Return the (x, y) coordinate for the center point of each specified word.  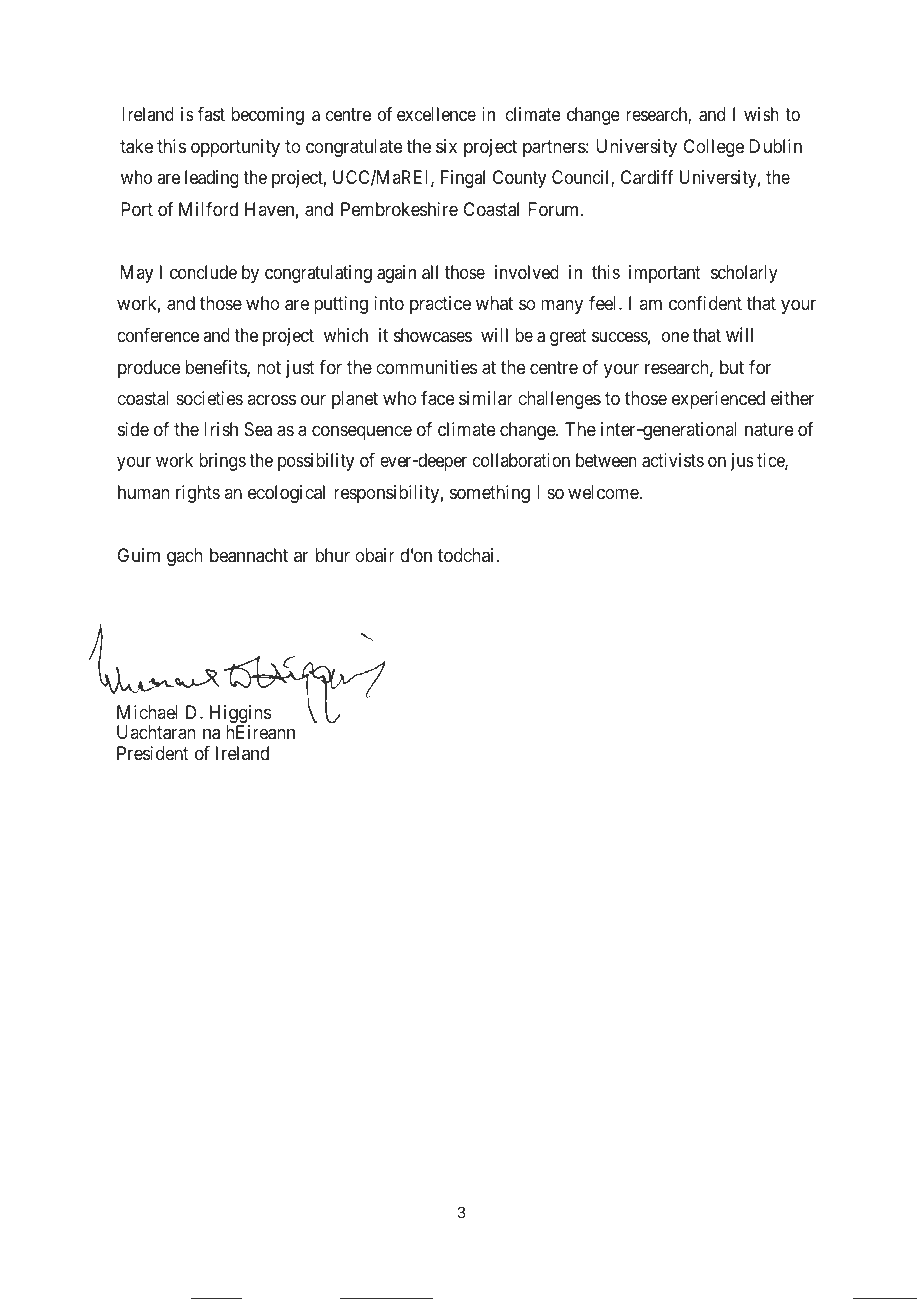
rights (198, 494)
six (446, 146)
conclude (203, 272)
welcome (604, 492)
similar (486, 398)
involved (527, 272)
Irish (221, 429)
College (714, 148)
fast (211, 114)
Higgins (241, 715)
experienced (718, 400)
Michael (147, 712)
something (490, 494)
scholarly (744, 274)
